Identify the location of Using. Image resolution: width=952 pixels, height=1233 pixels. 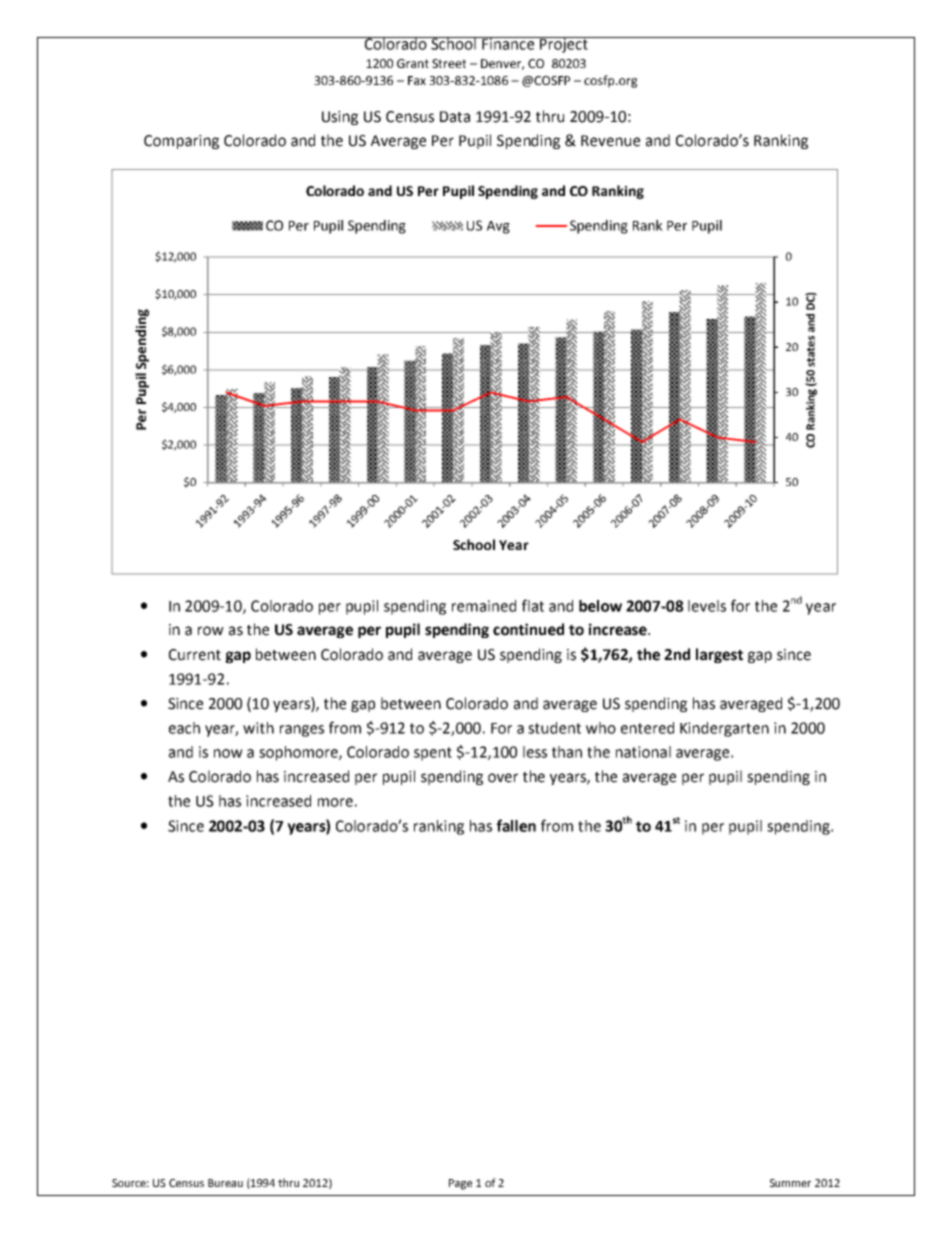
(340, 118).
